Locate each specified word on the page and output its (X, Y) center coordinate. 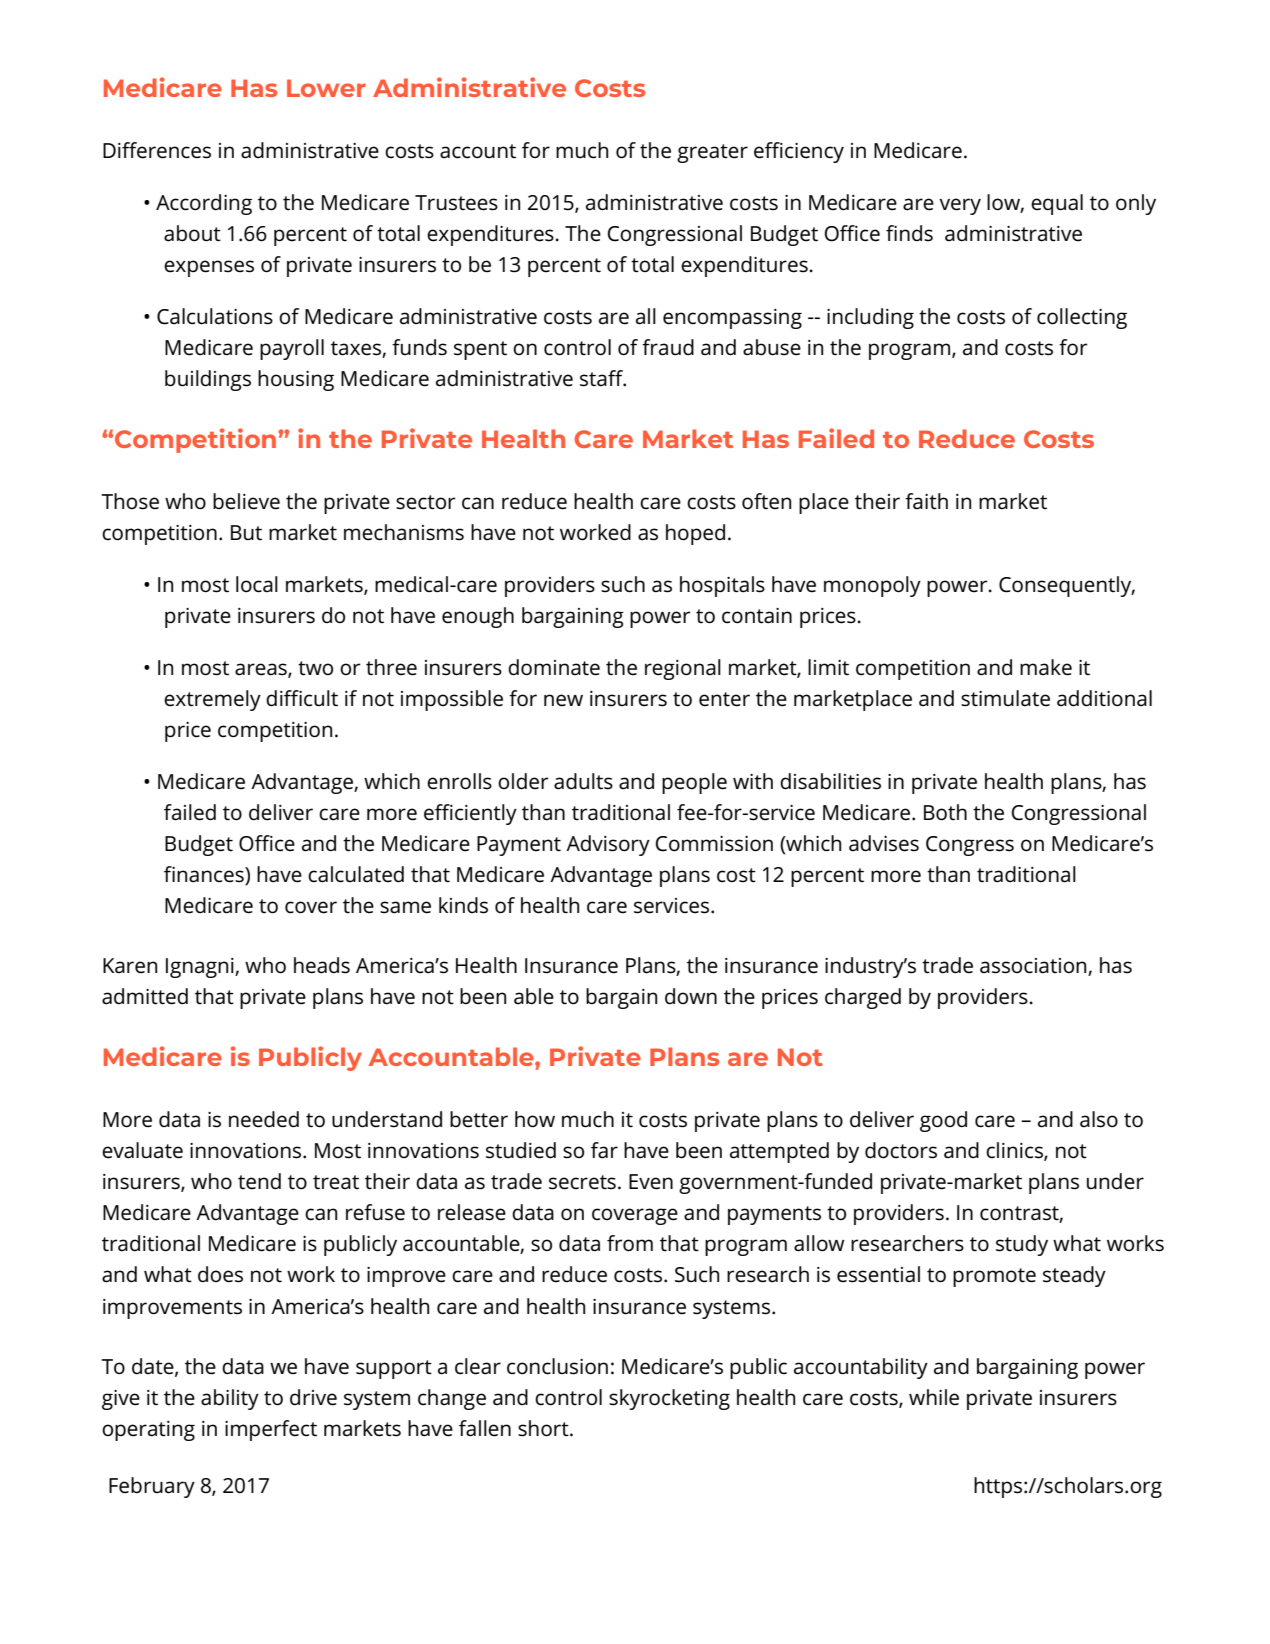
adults (583, 781)
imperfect (271, 1430)
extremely (212, 700)
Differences (157, 150)
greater (712, 153)
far (604, 1150)
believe (246, 501)
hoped (695, 534)
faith (926, 501)
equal (1057, 204)
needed (264, 1119)
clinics (1015, 1151)
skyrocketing (669, 1399)
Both (945, 812)
